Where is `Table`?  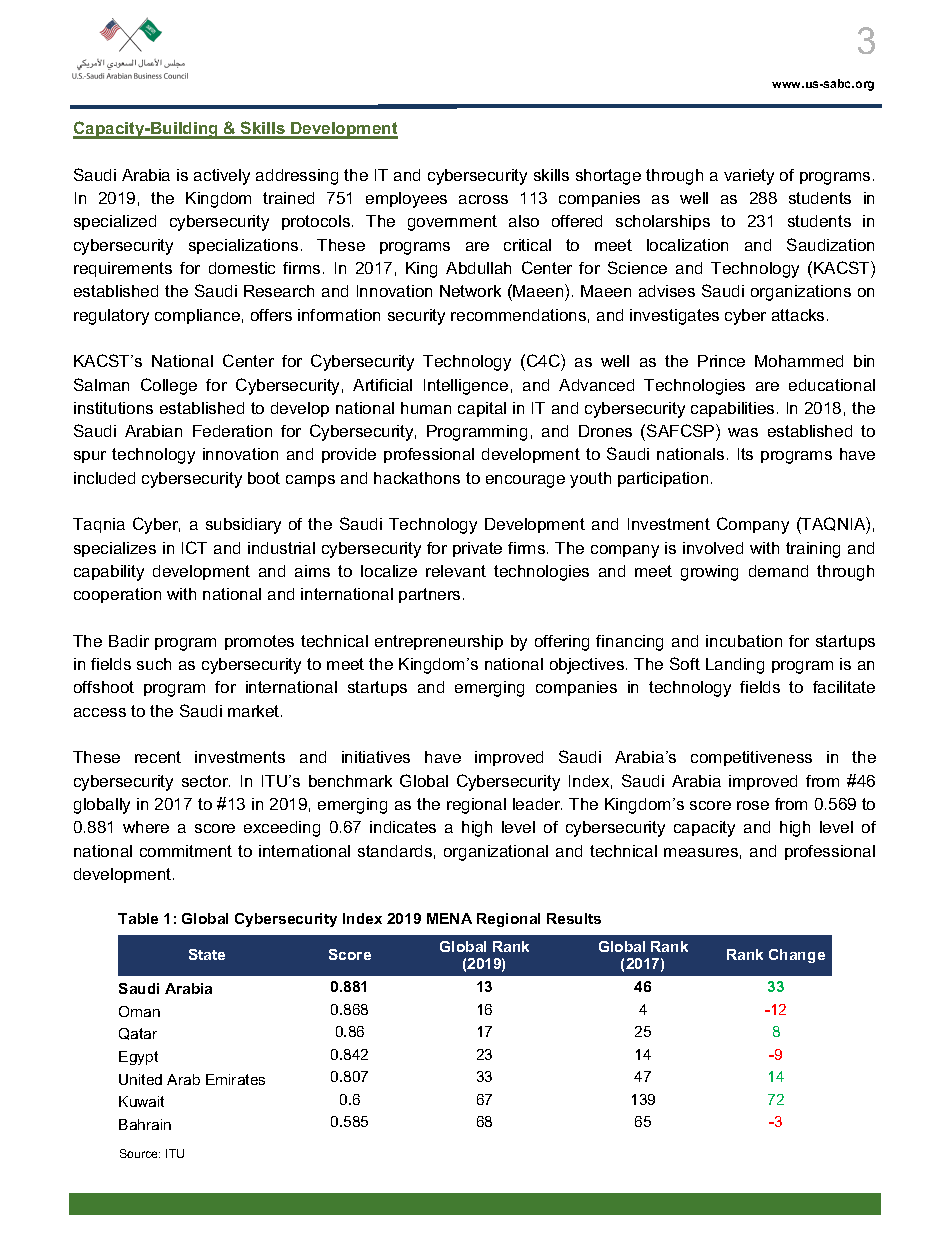
Table is located at coordinates (138, 918).
